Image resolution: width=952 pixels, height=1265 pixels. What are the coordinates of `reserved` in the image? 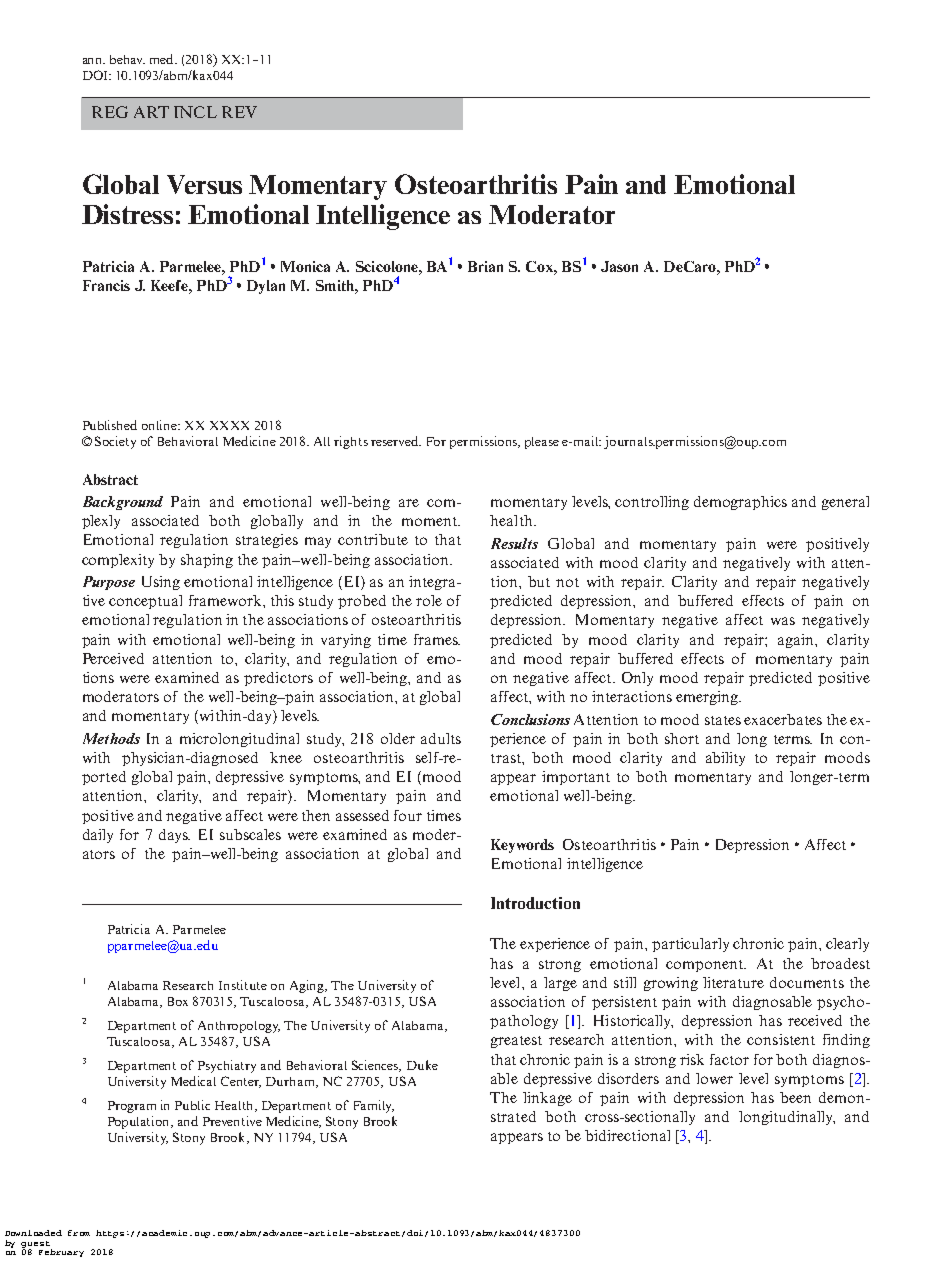 It's located at (396, 441).
